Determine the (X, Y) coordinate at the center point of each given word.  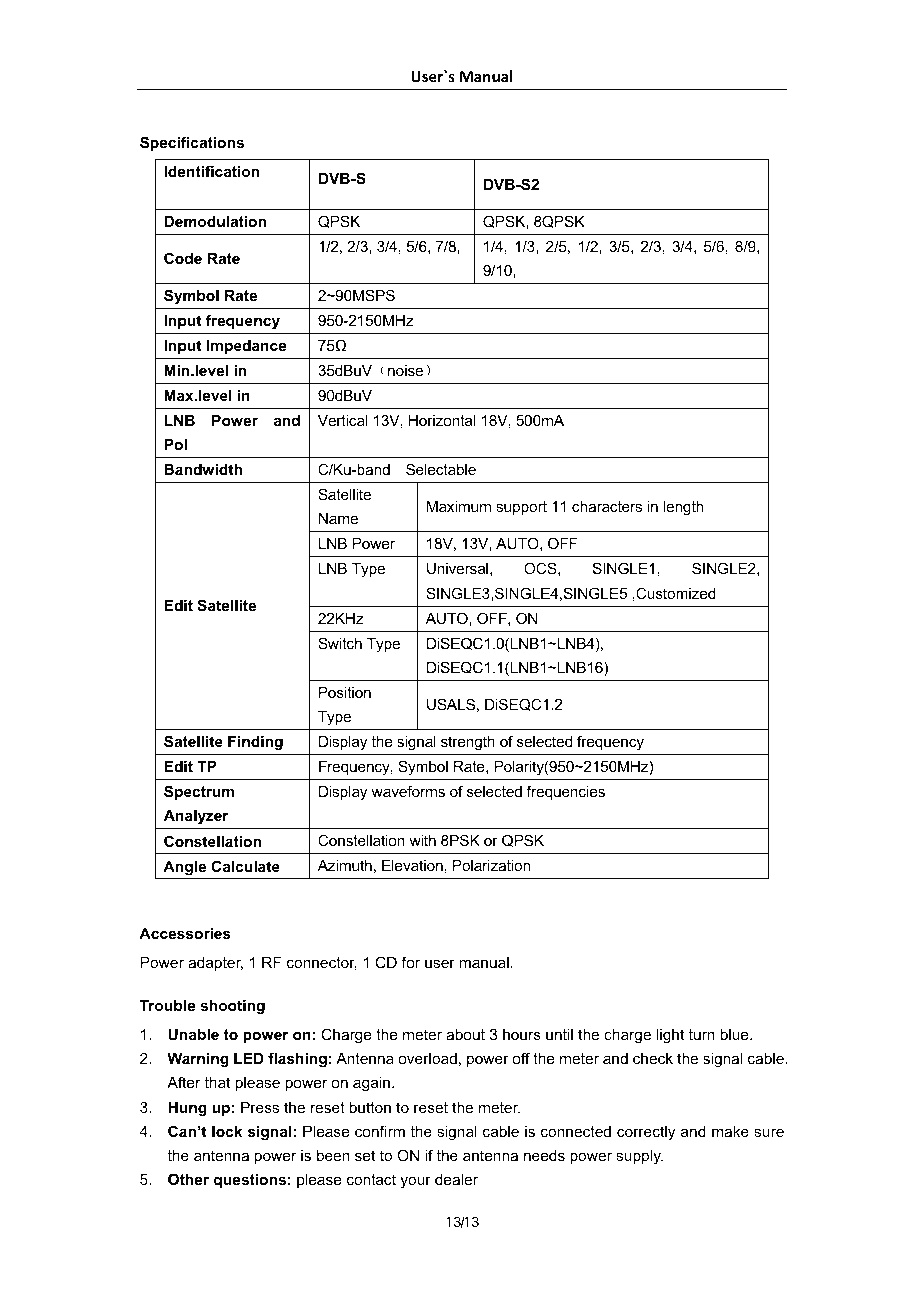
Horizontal (442, 420)
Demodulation (215, 221)
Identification (211, 171)
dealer (456, 1179)
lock (227, 1131)
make (730, 1131)
